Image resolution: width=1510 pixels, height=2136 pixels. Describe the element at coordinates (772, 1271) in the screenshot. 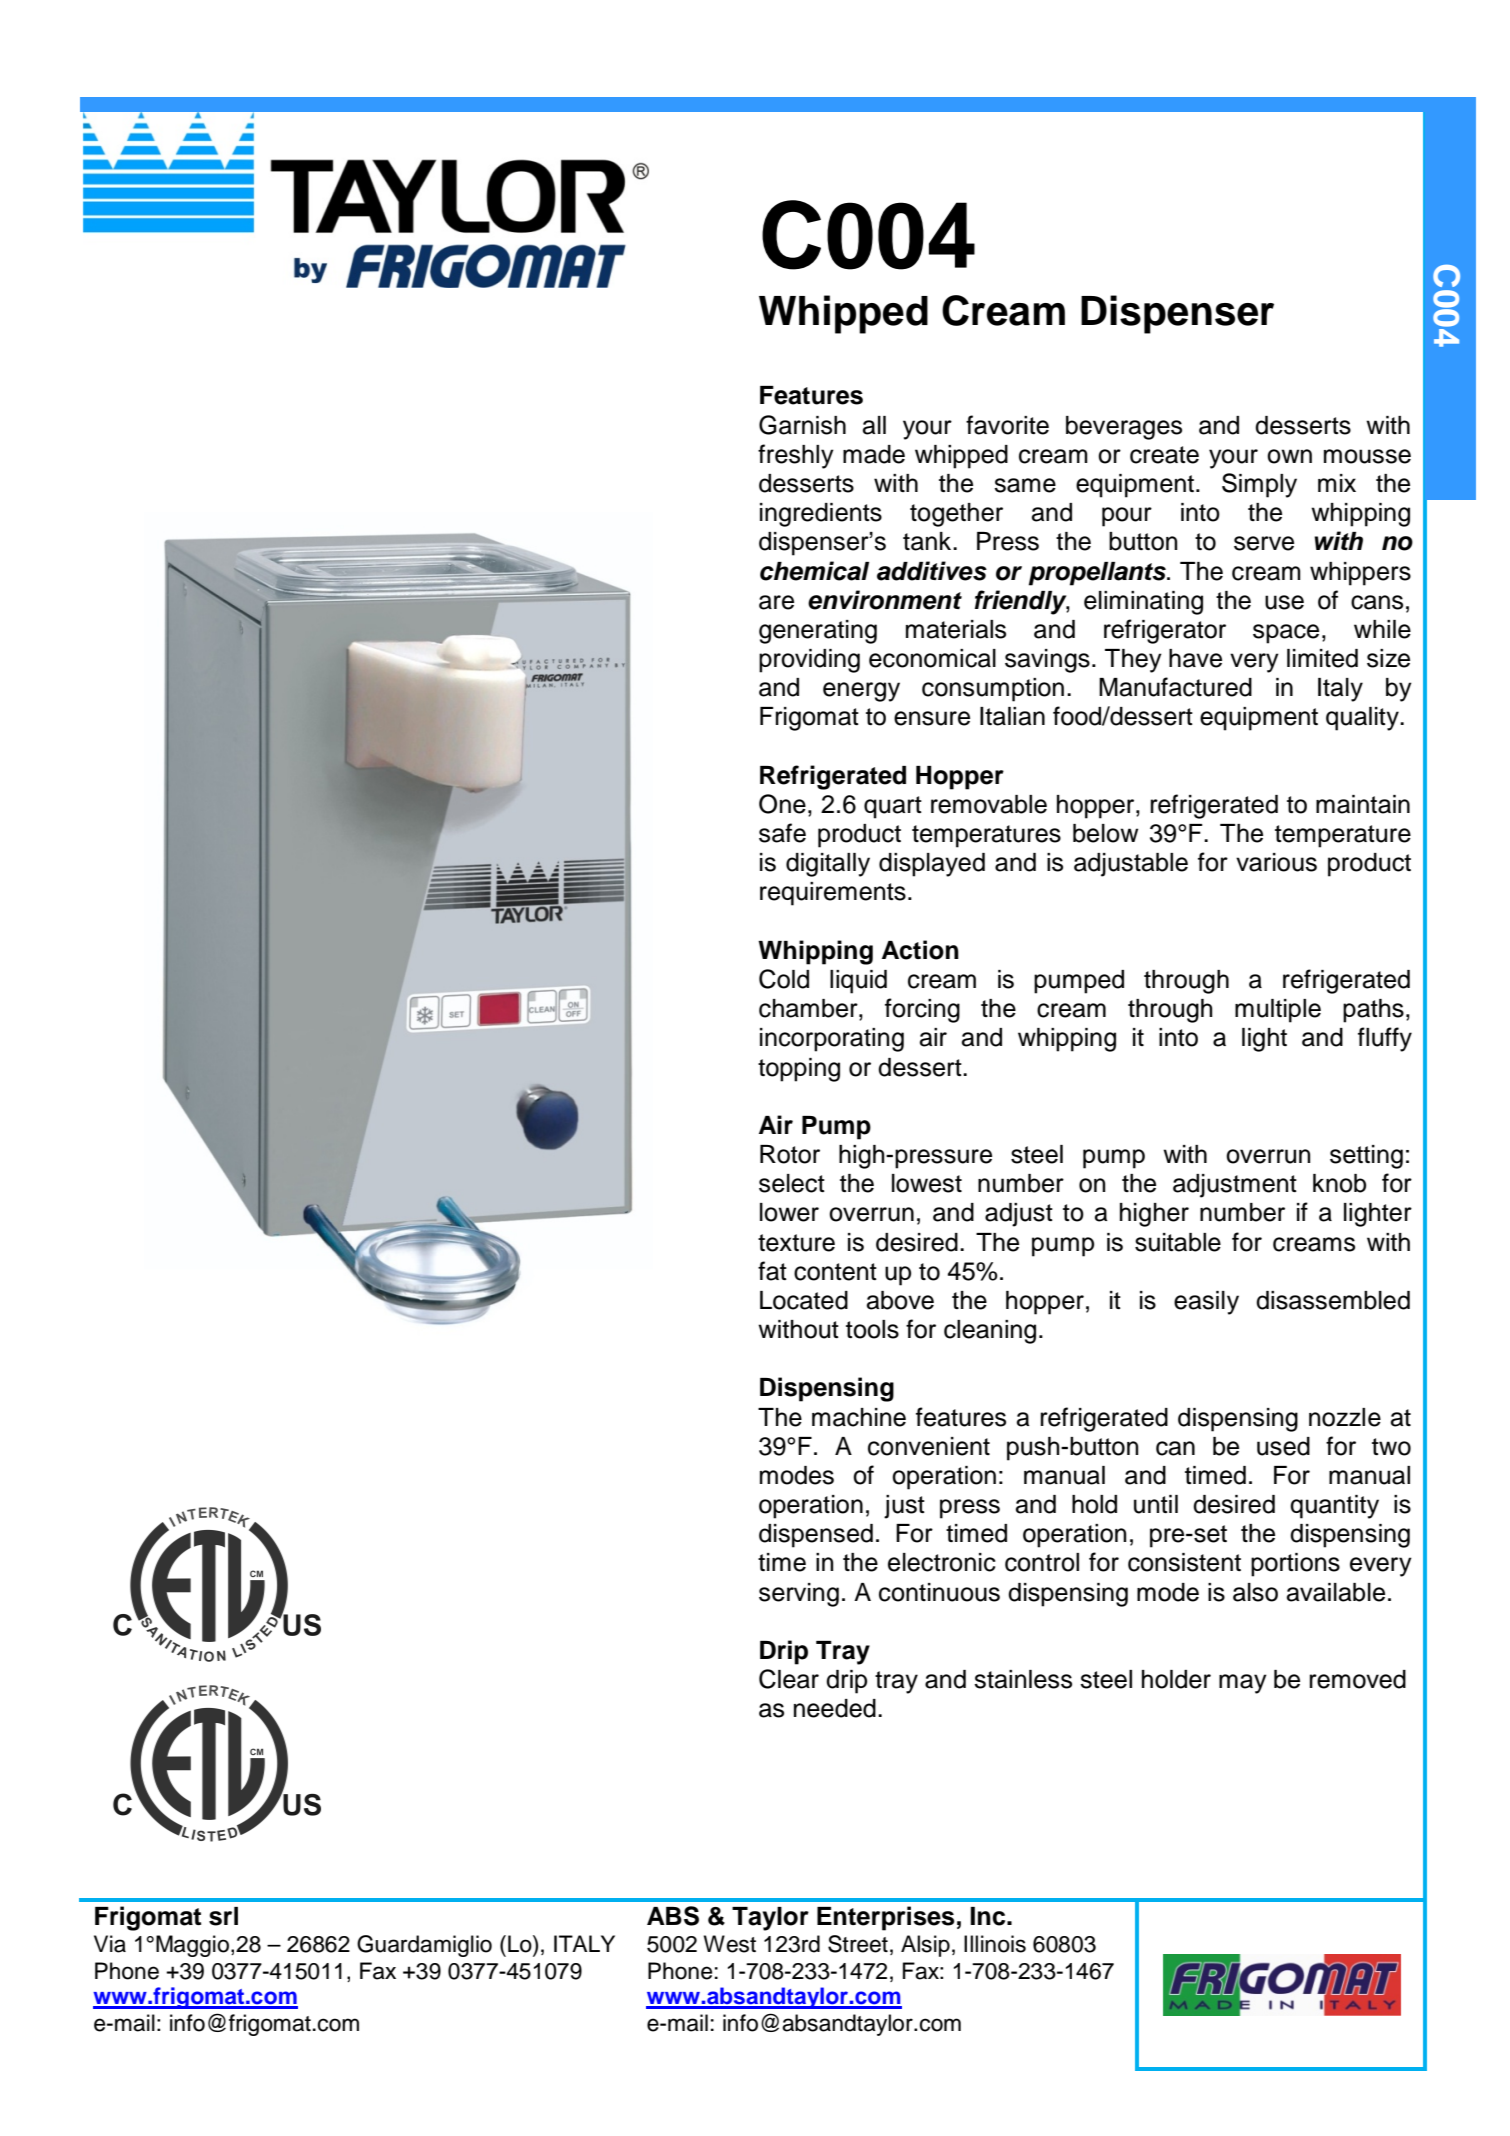

I see `fat` at that location.
